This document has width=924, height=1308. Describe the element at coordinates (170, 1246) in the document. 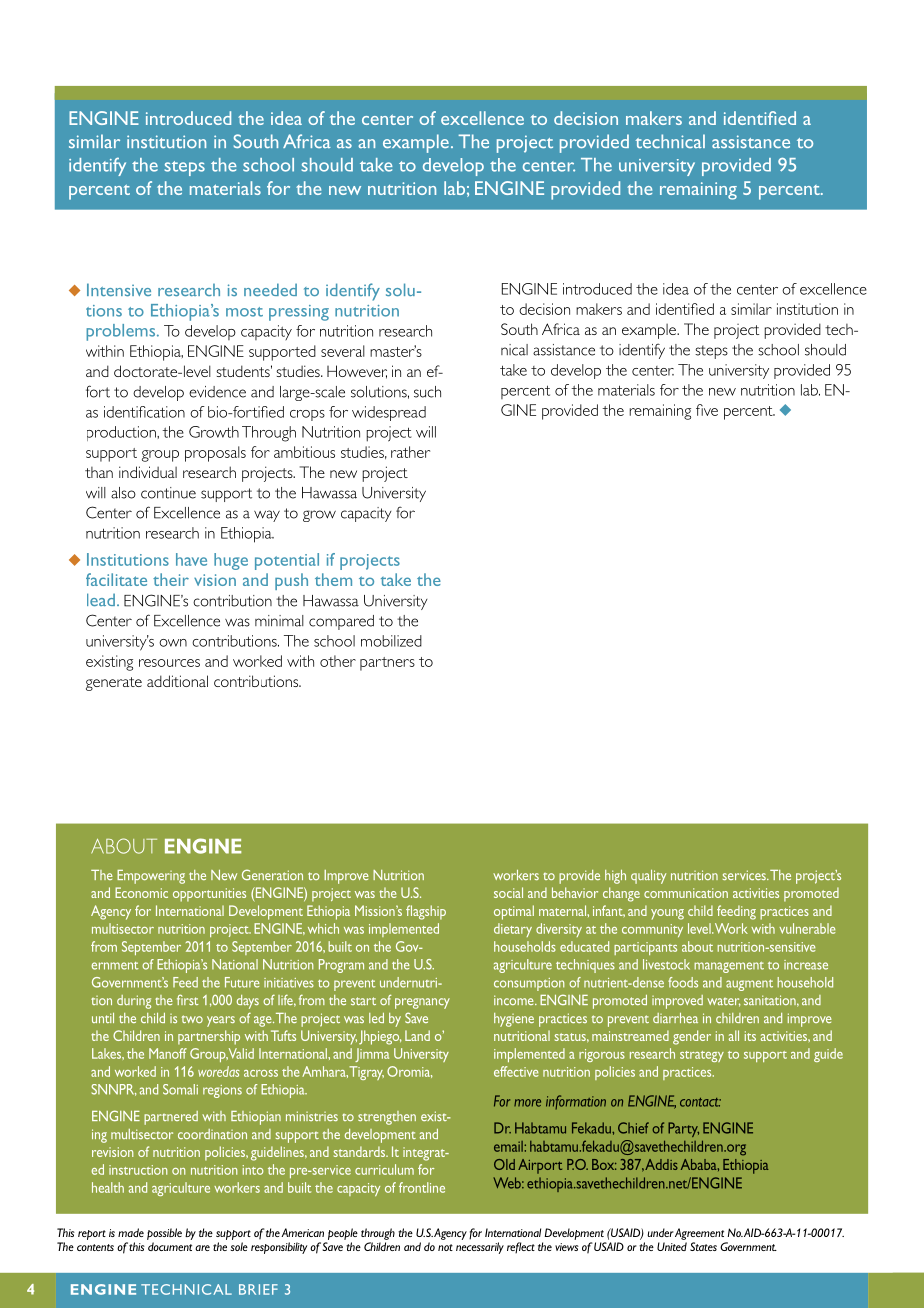

I see `document` at that location.
